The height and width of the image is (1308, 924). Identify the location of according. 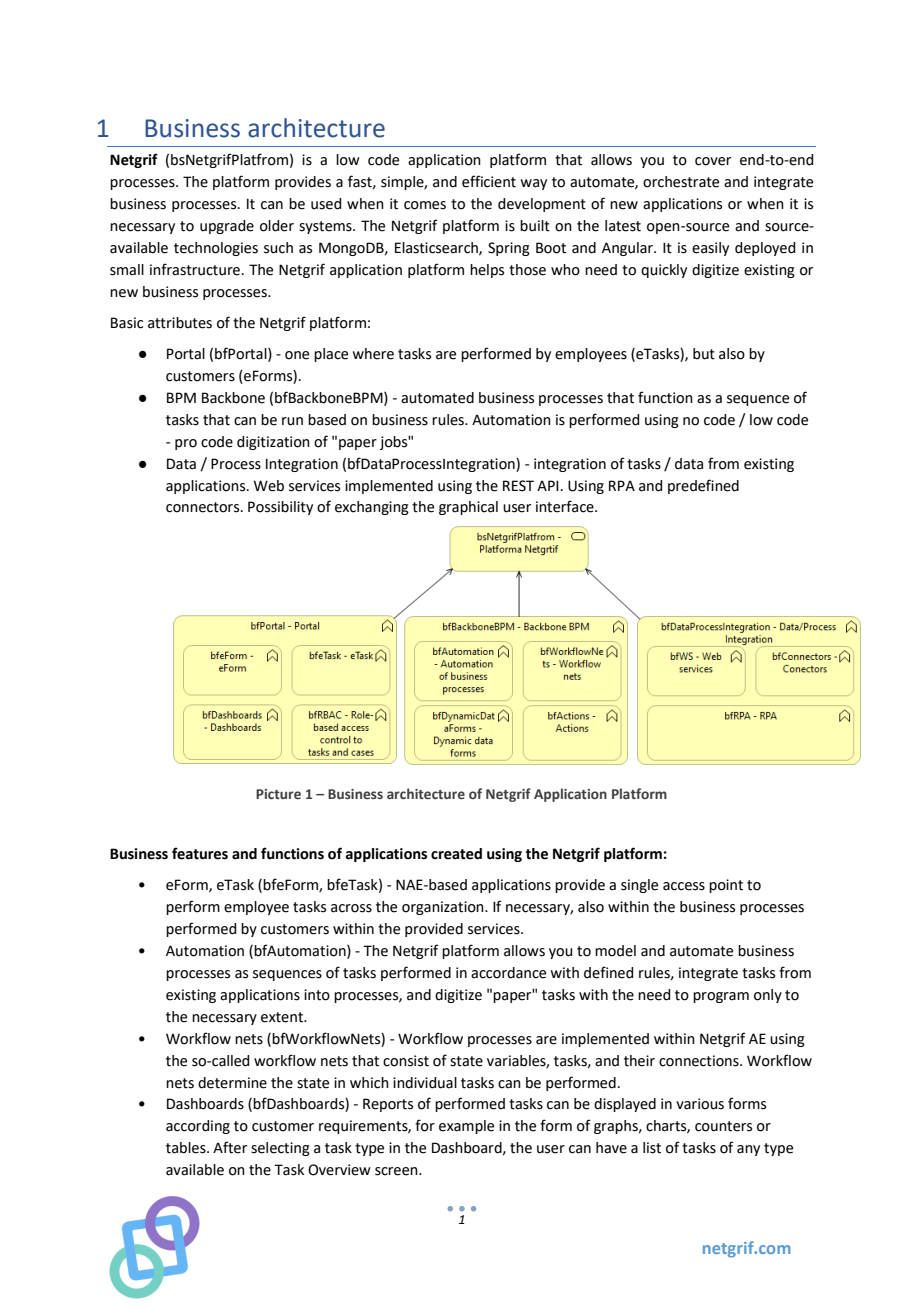
(198, 1127).
